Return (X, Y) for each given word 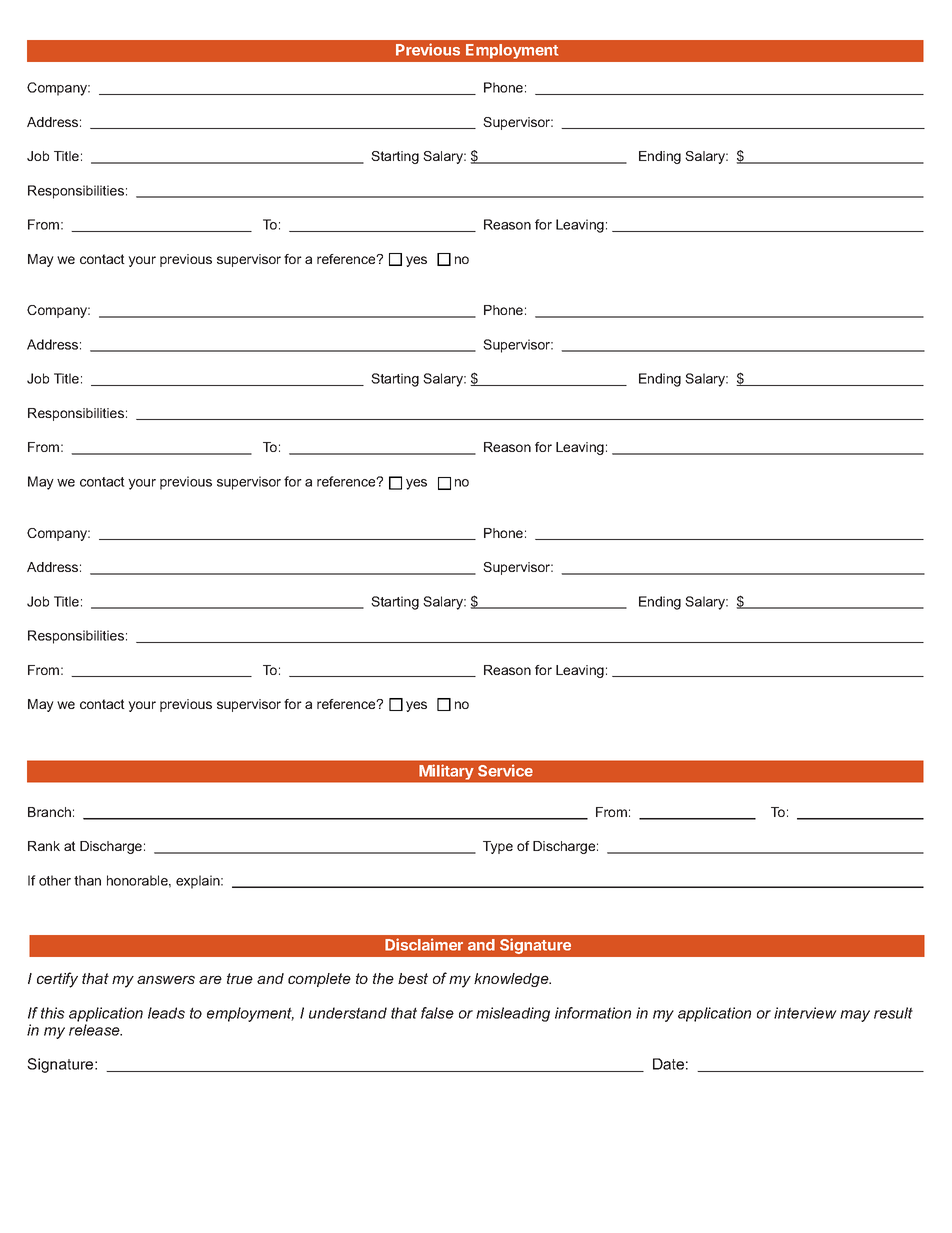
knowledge (512, 980)
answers (166, 979)
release (95, 1030)
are (210, 979)
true (240, 978)
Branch (49, 812)
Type (498, 847)
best (413, 978)
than (87, 880)
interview (805, 1013)
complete (319, 980)
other (55, 880)
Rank (44, 846)
